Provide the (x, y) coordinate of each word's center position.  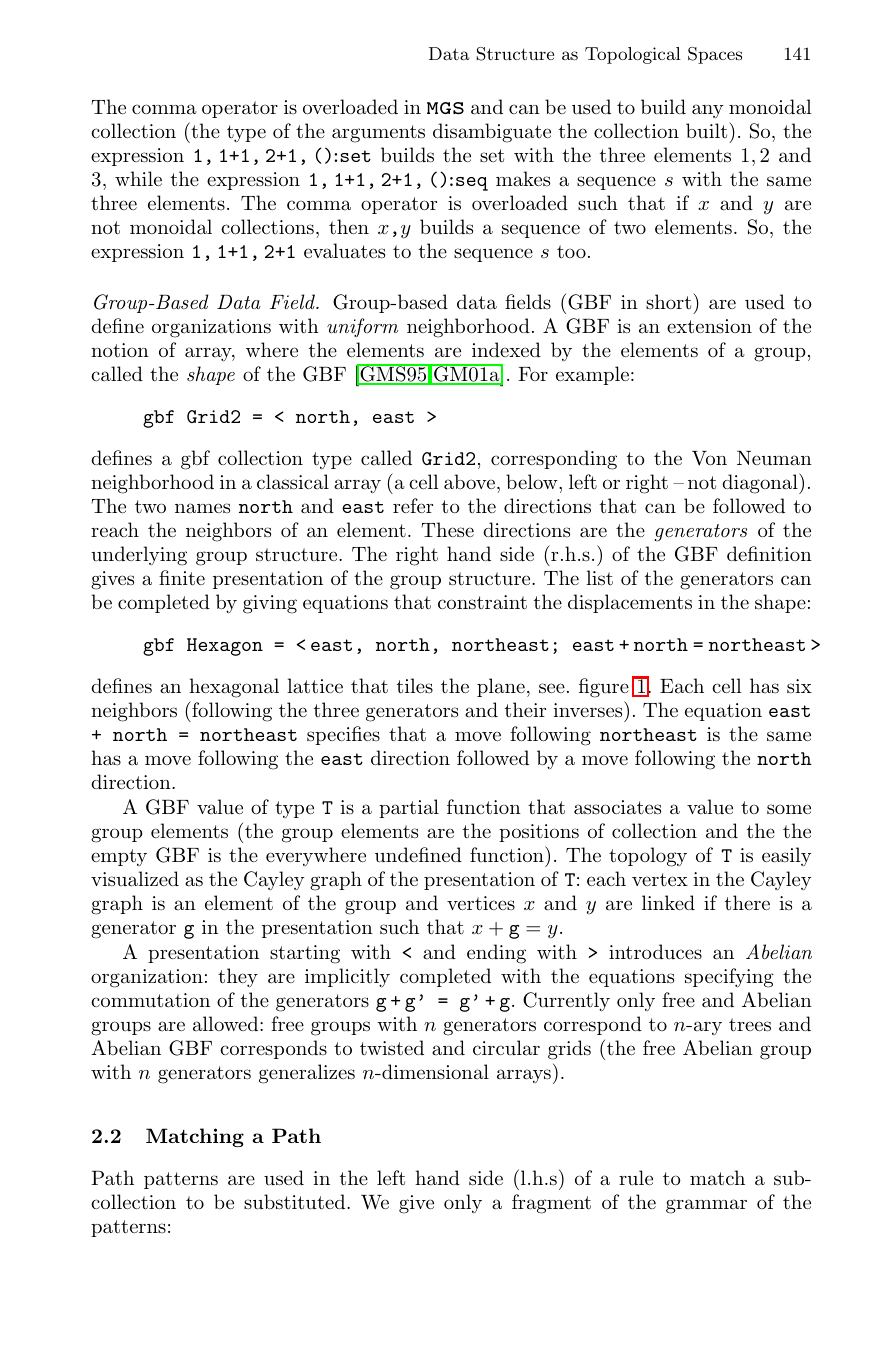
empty (119, 857)
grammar (706, 1206)
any (708, 111)
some (789, 809)
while (138, 178)
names (202, 508)
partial (409, 808)
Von (709, 458)
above (469, 482)
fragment (551, 1204)
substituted (296, 1202)
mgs (445, 108)
